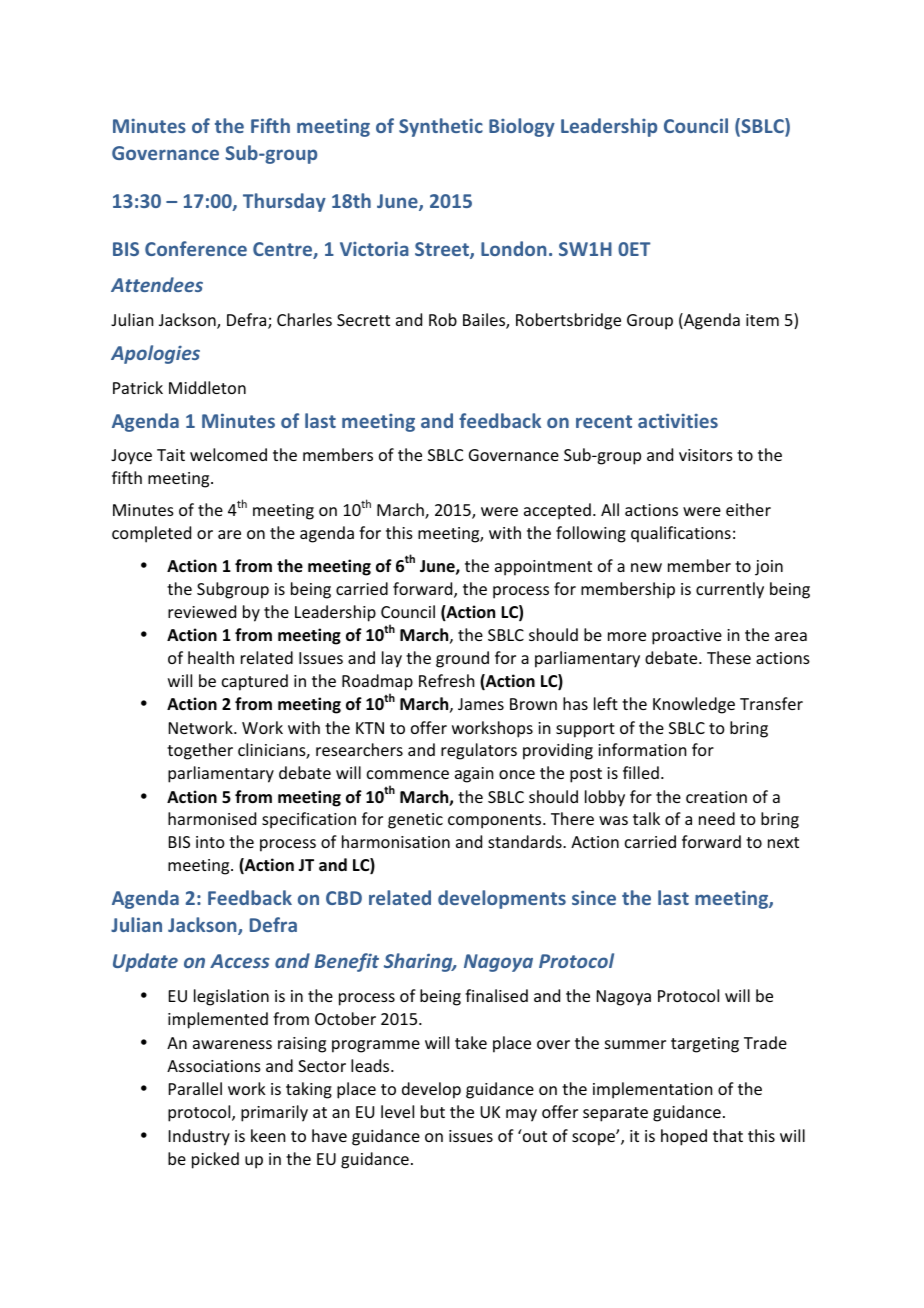 Image resolution: width=924 pixels, height=1308 pixels. I want to click on harmonised, so click(212, 818).
